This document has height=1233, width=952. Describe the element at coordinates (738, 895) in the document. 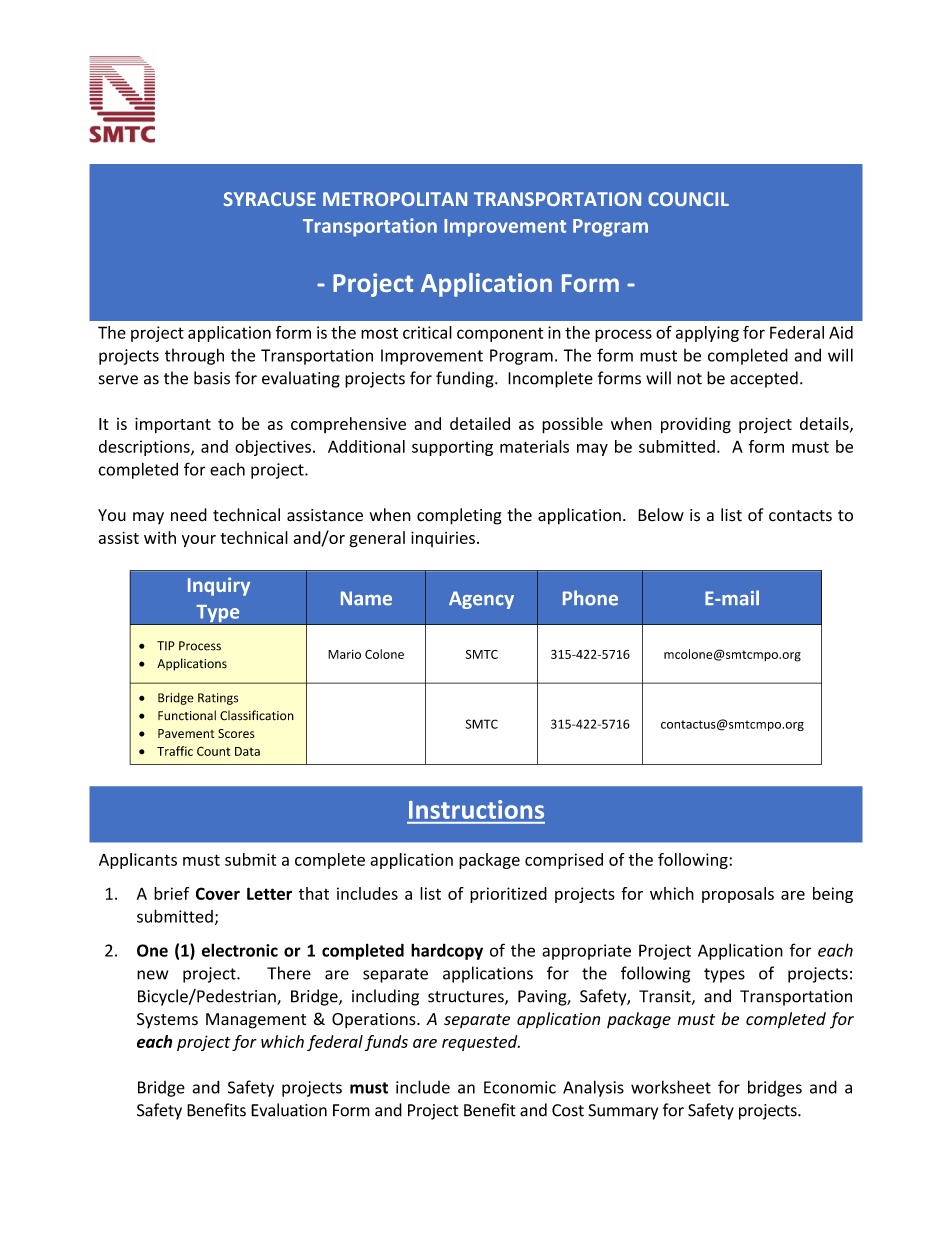

I see `proposals` at that location.
